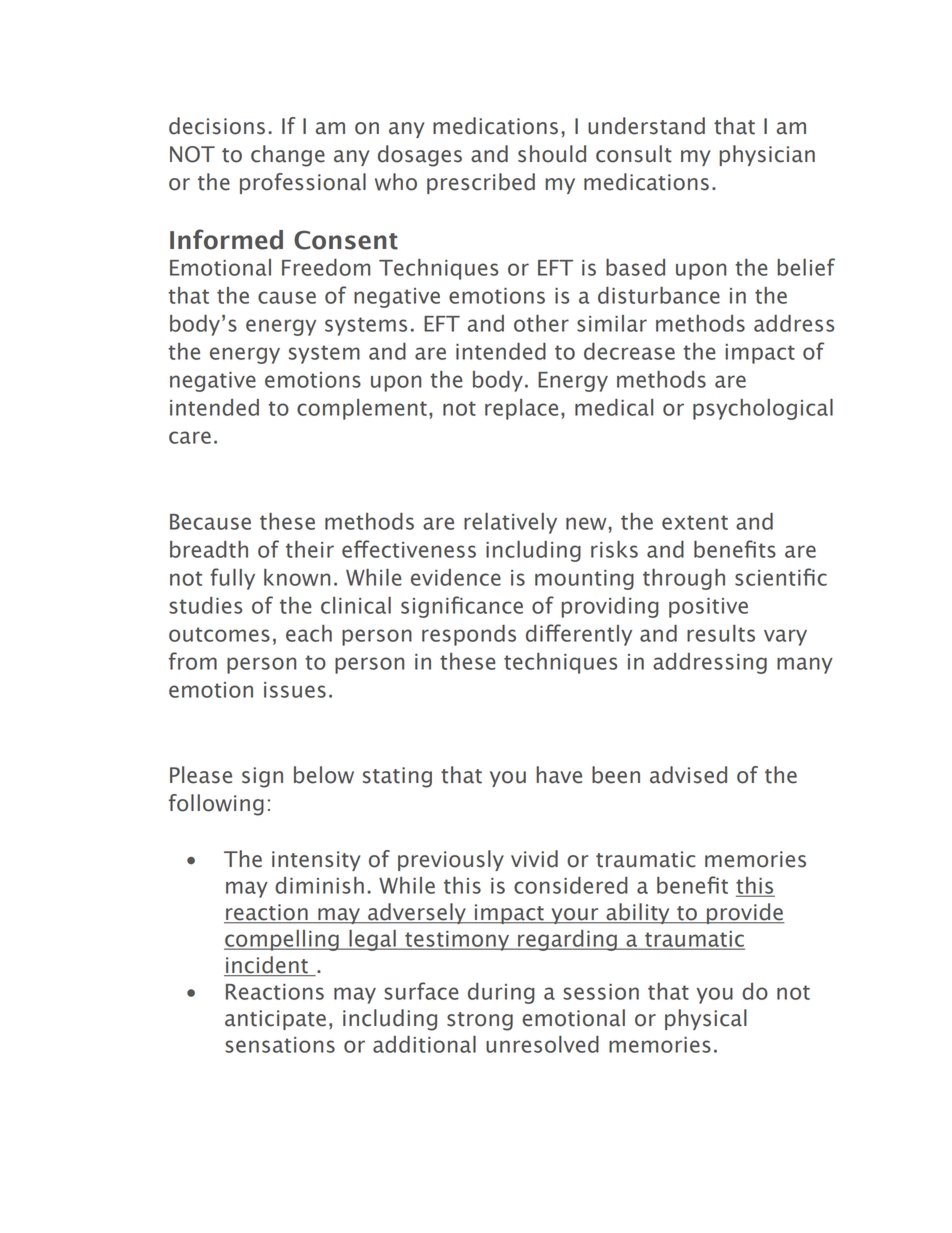 The image size is (952, 1233). What do you see at coordinates (706, 1019) in the image?
I see `physical` at bounding box center [706, 1019].
